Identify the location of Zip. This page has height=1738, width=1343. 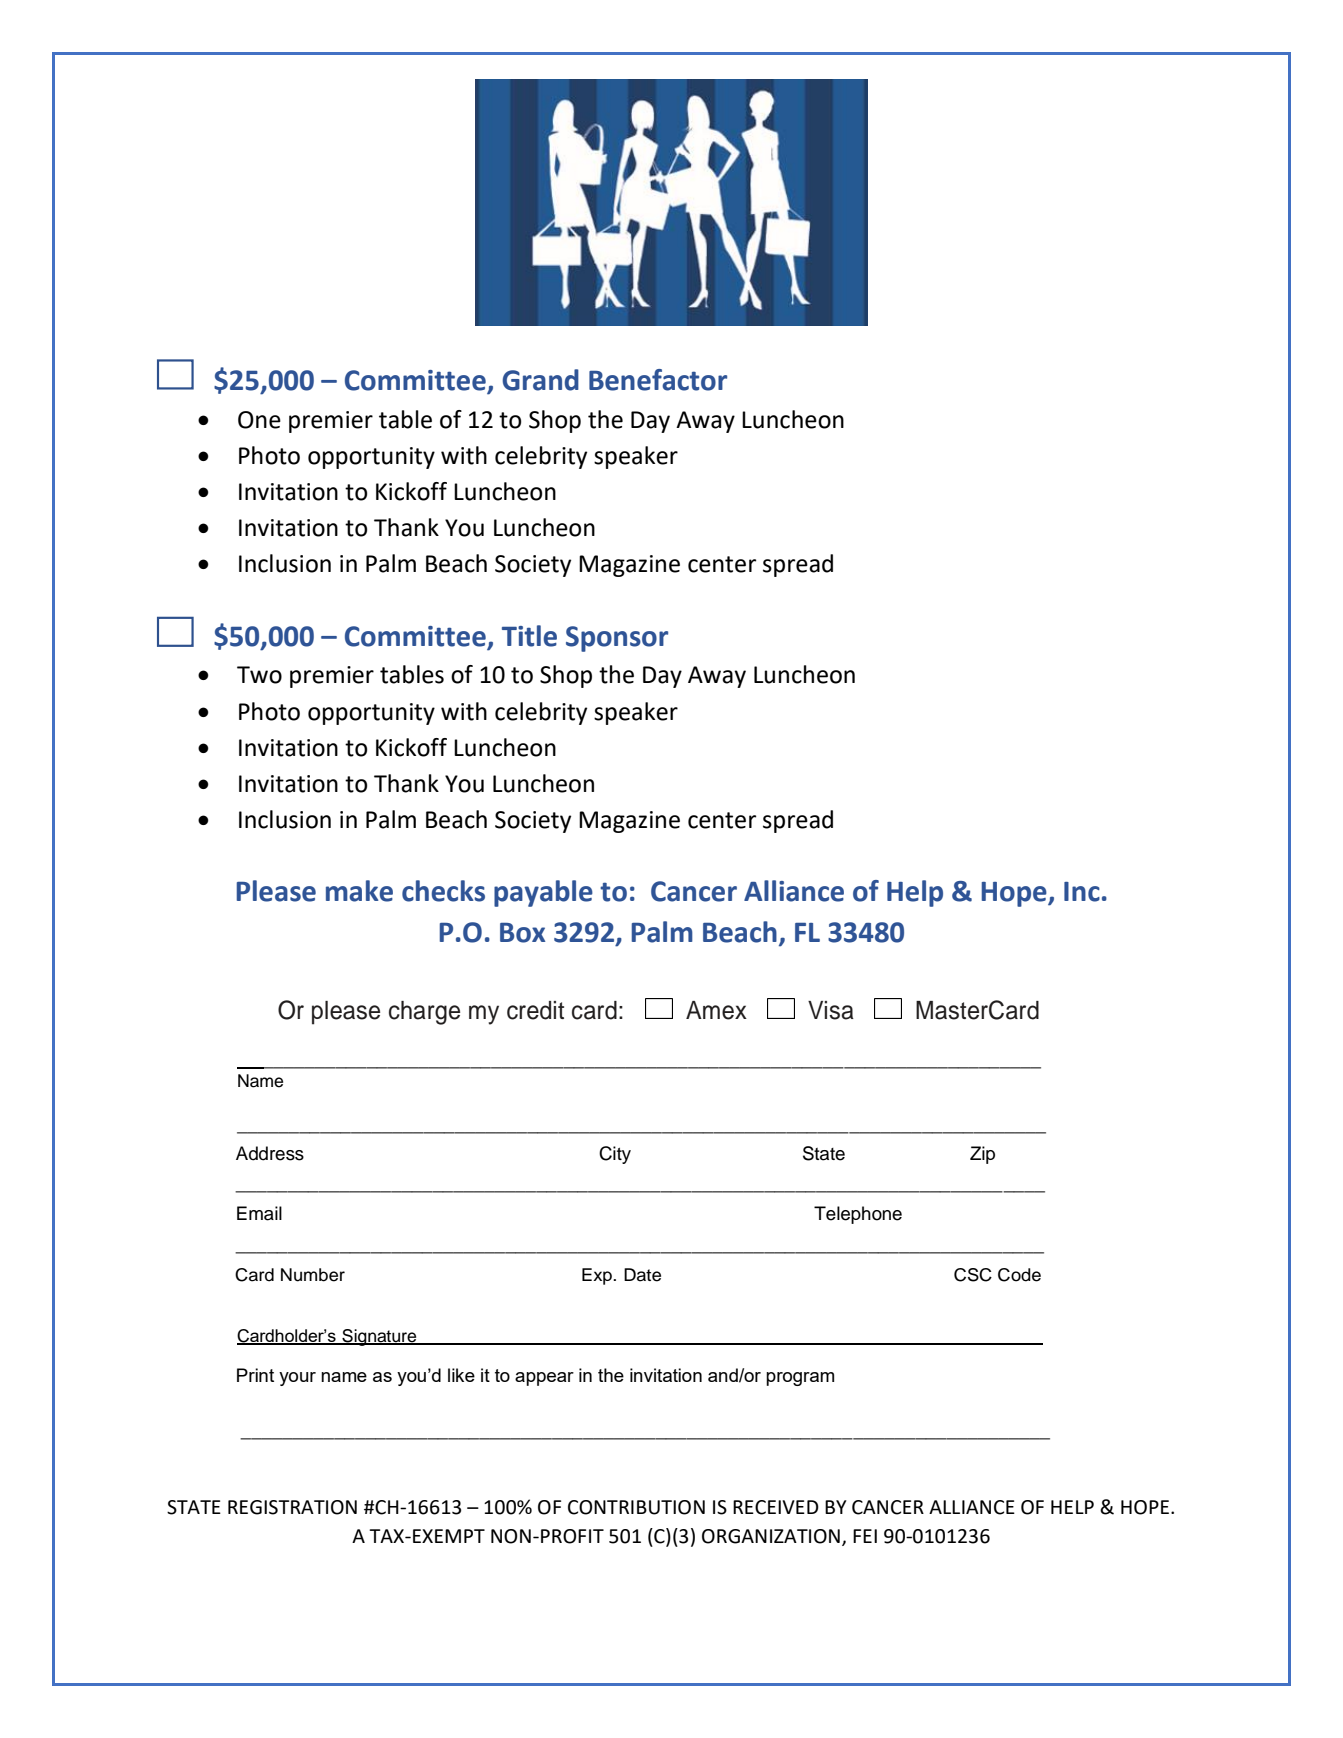
(982, 1155).
